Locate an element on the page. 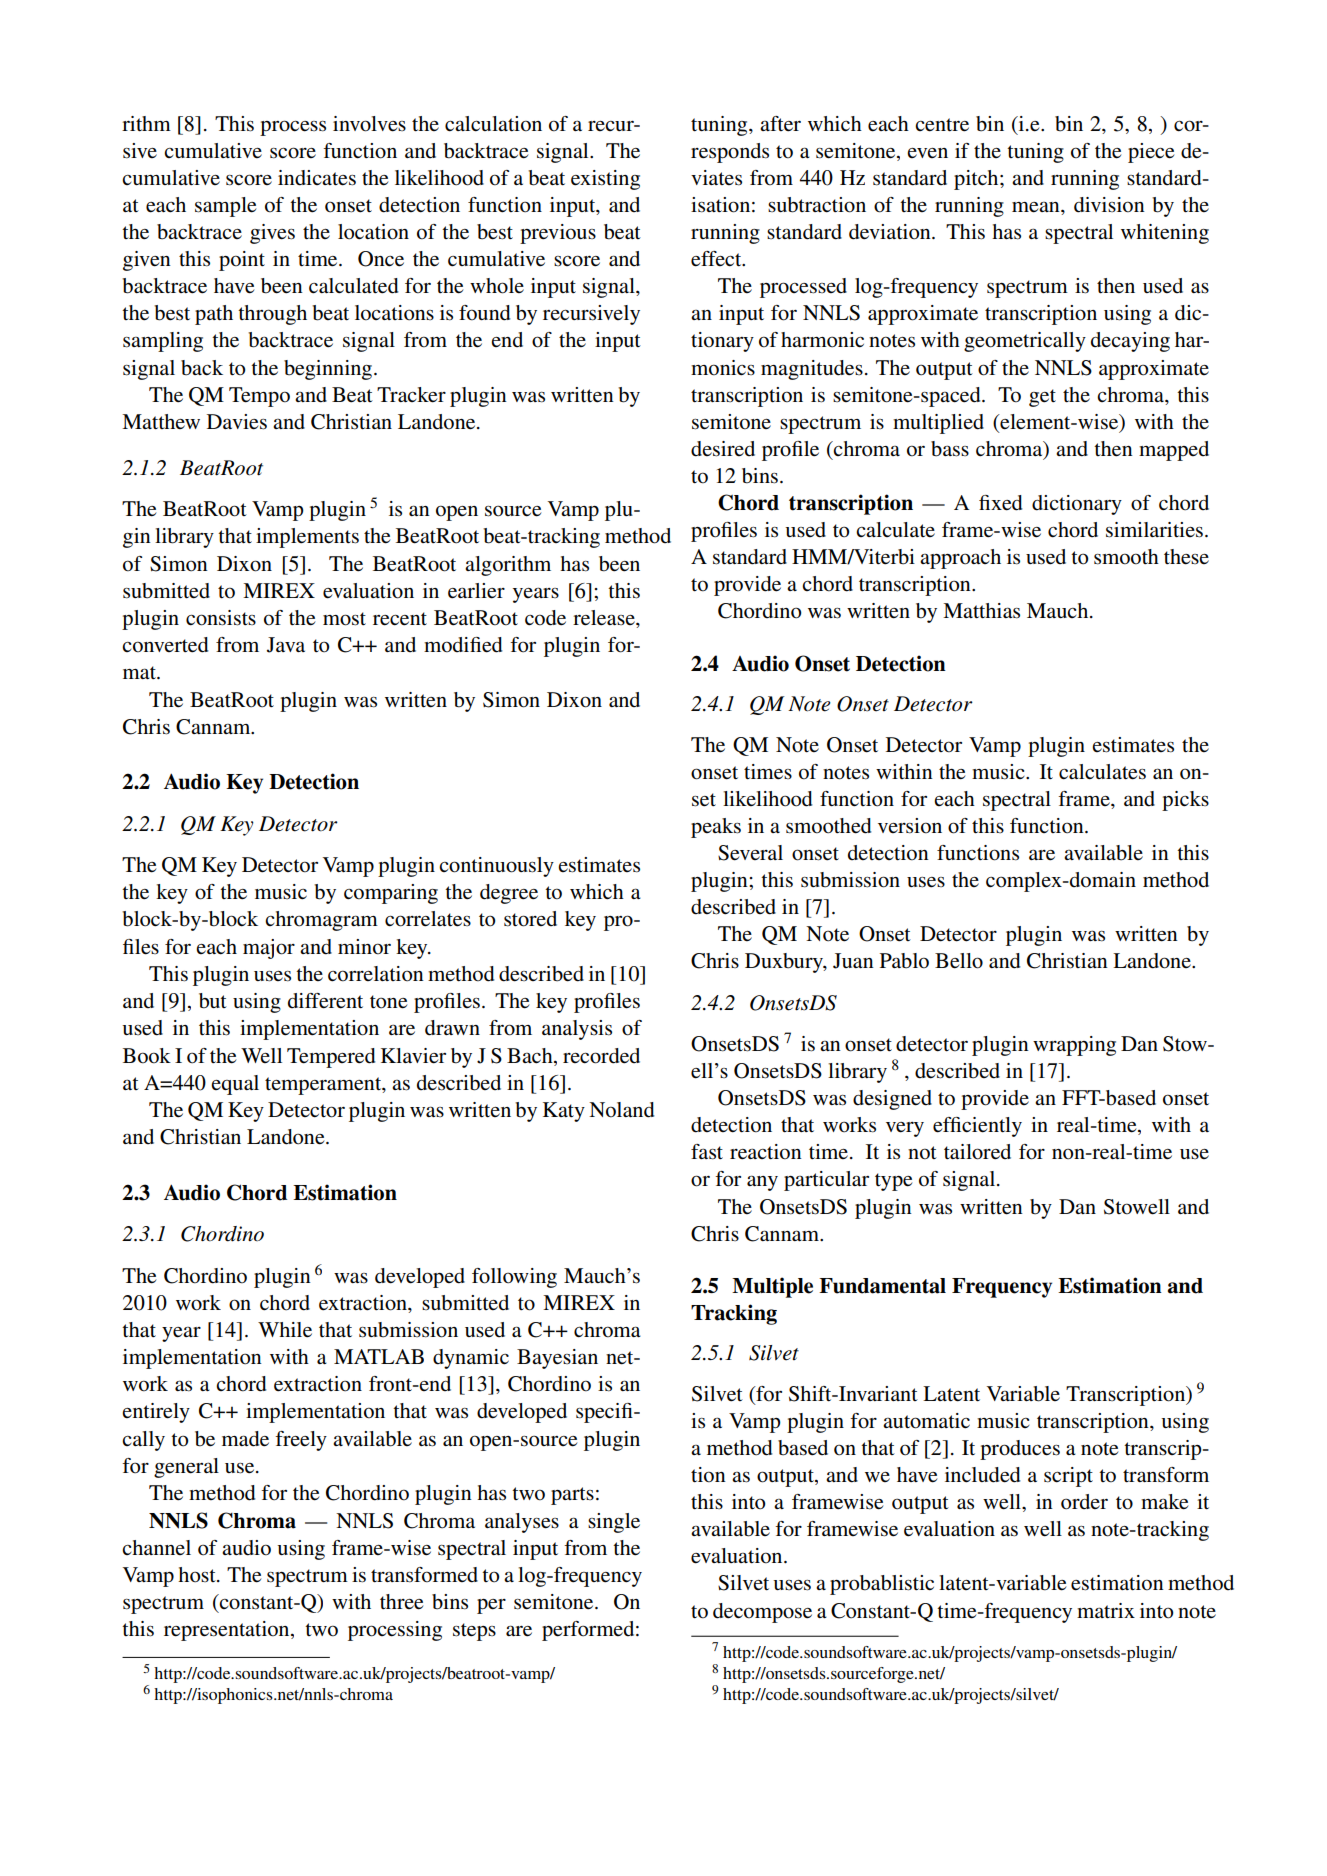 The height and width of the page is (1876, 1327). efficiently is located at coordinates (977, 1127).
